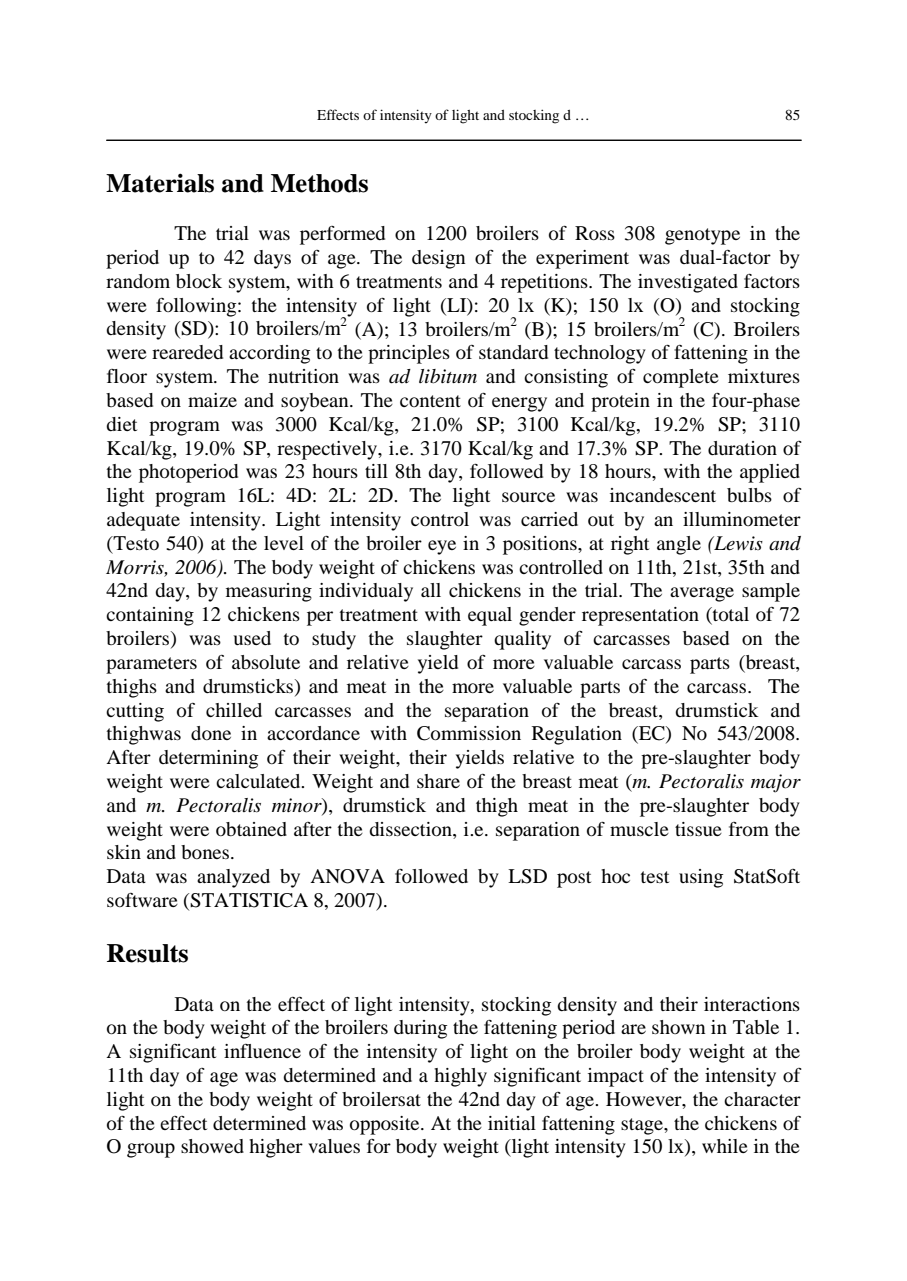 The height and width of the image is (1281, 907). Describe the element at coordinates (151, 665) in the image. I see `parameters` at that location.
